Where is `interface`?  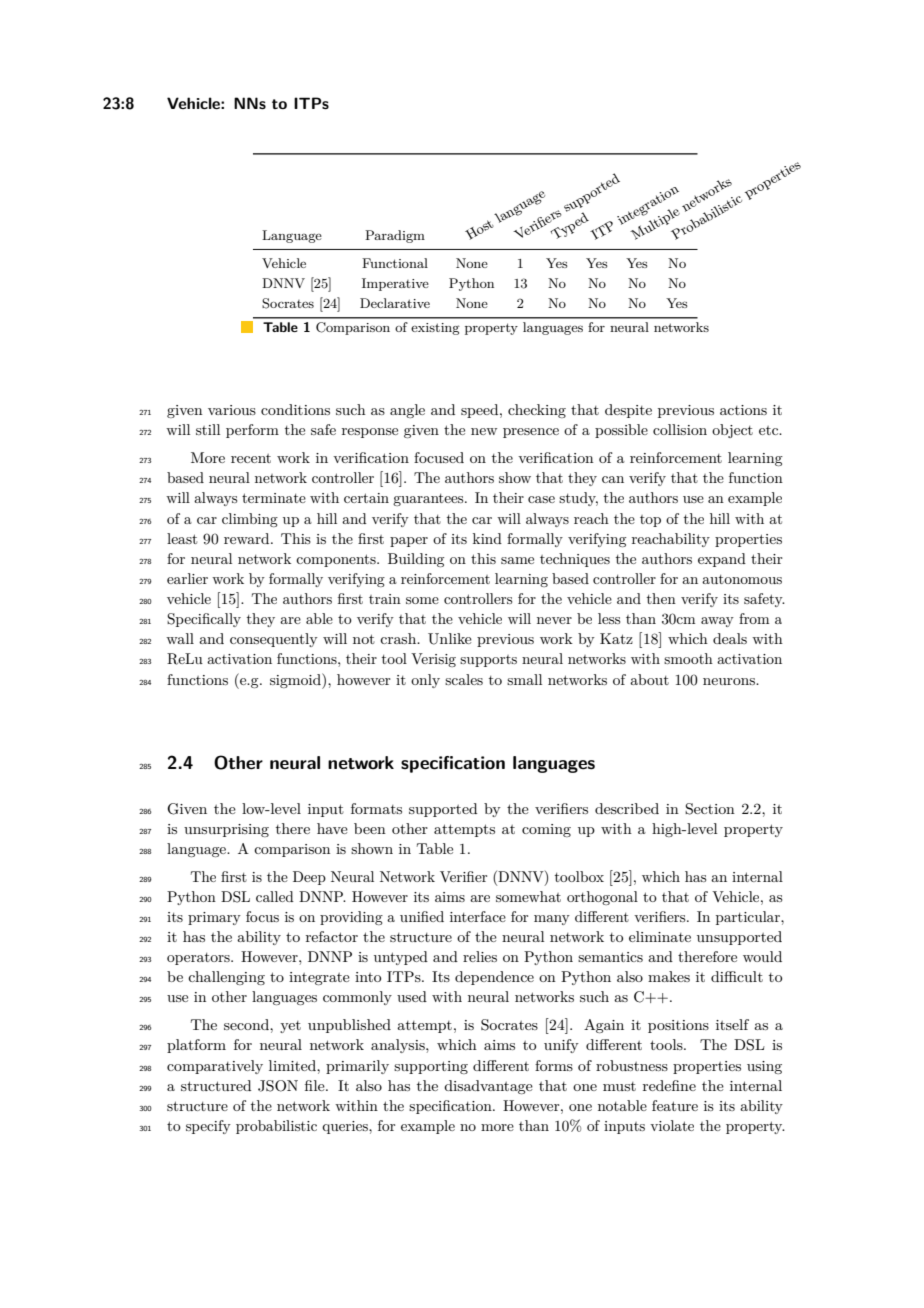
interface is located at coordinates (478, 916).
